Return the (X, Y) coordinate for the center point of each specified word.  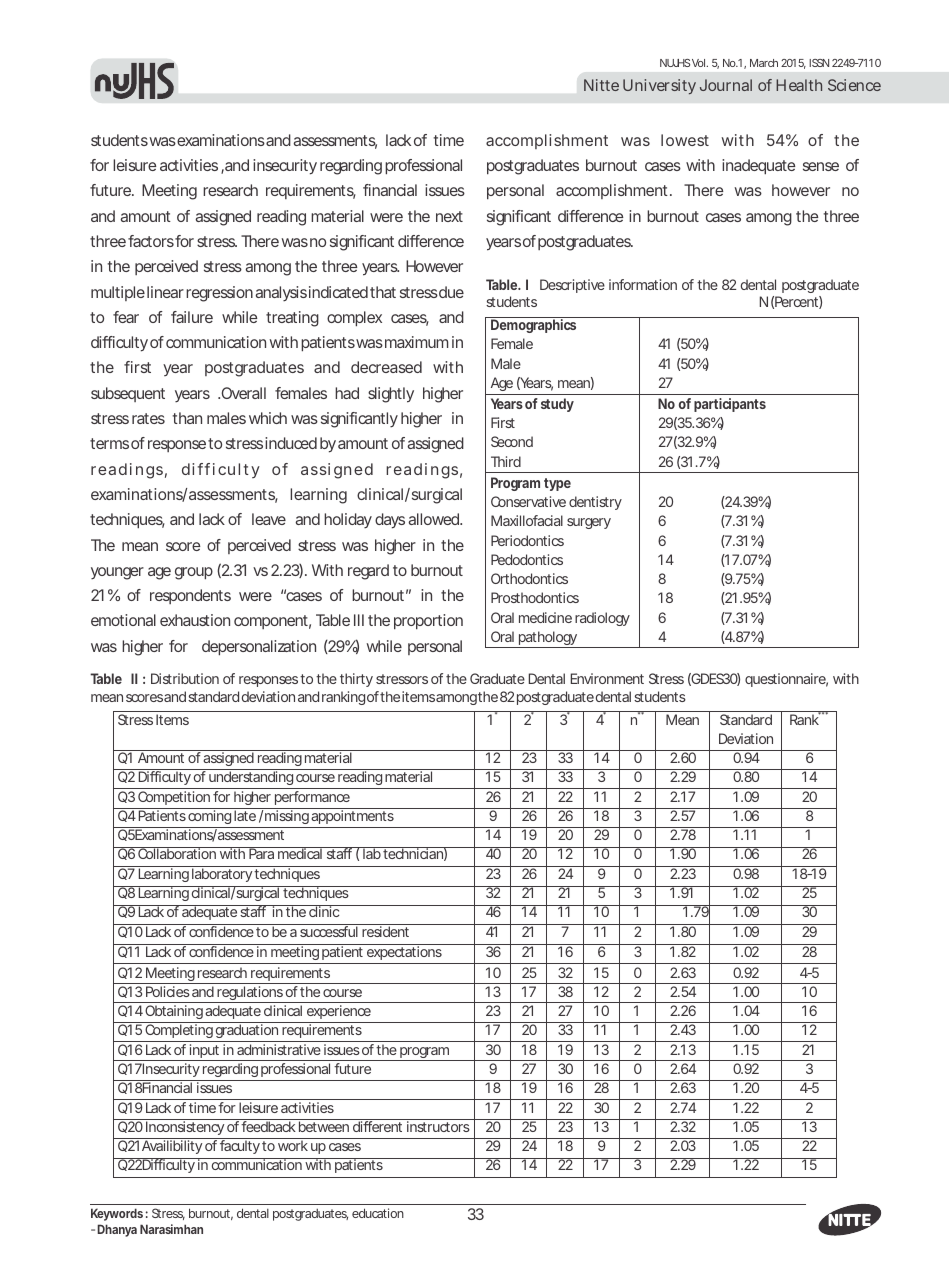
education (378, 1213)
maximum (416, 342)
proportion (428, 622)
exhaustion (195, 620)
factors (151, 241)
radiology (602, 619)
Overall (242, 393)
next (449, 216)
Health (799, 85)
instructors (438, 1126)
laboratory (222, 874)
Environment (607, 678)
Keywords (117, 1214)
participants (730, 405)
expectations (404, 952)
